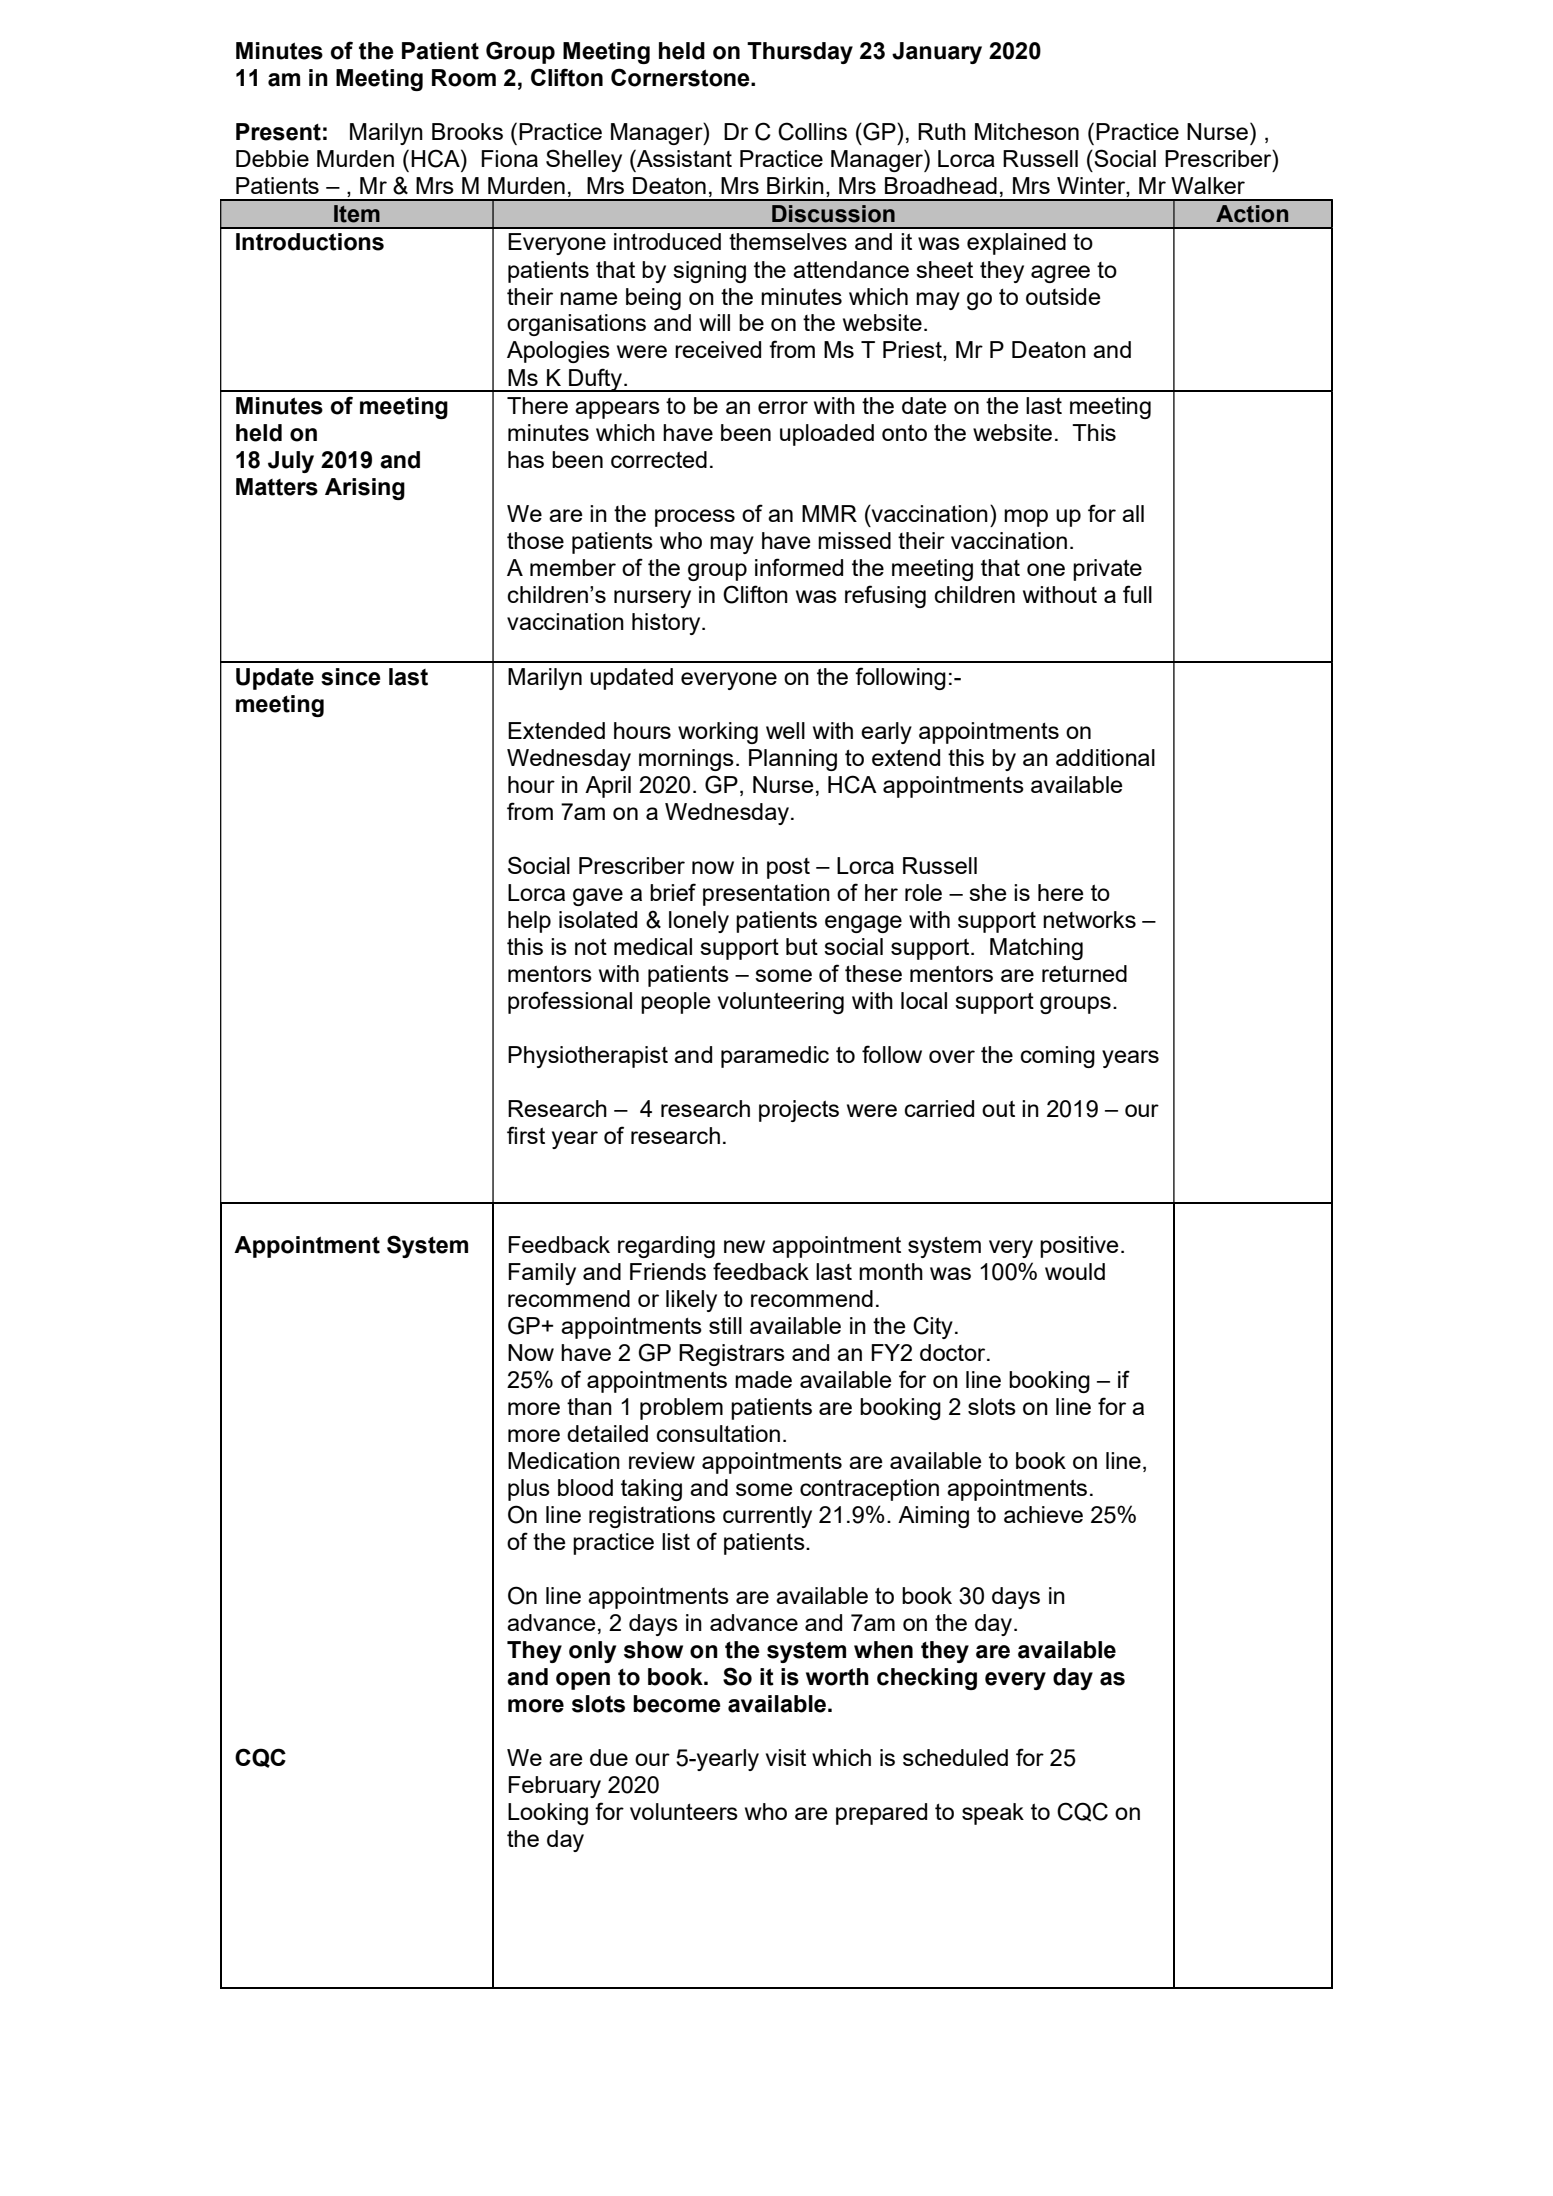  I want to click on Room, so click(464, 78).
